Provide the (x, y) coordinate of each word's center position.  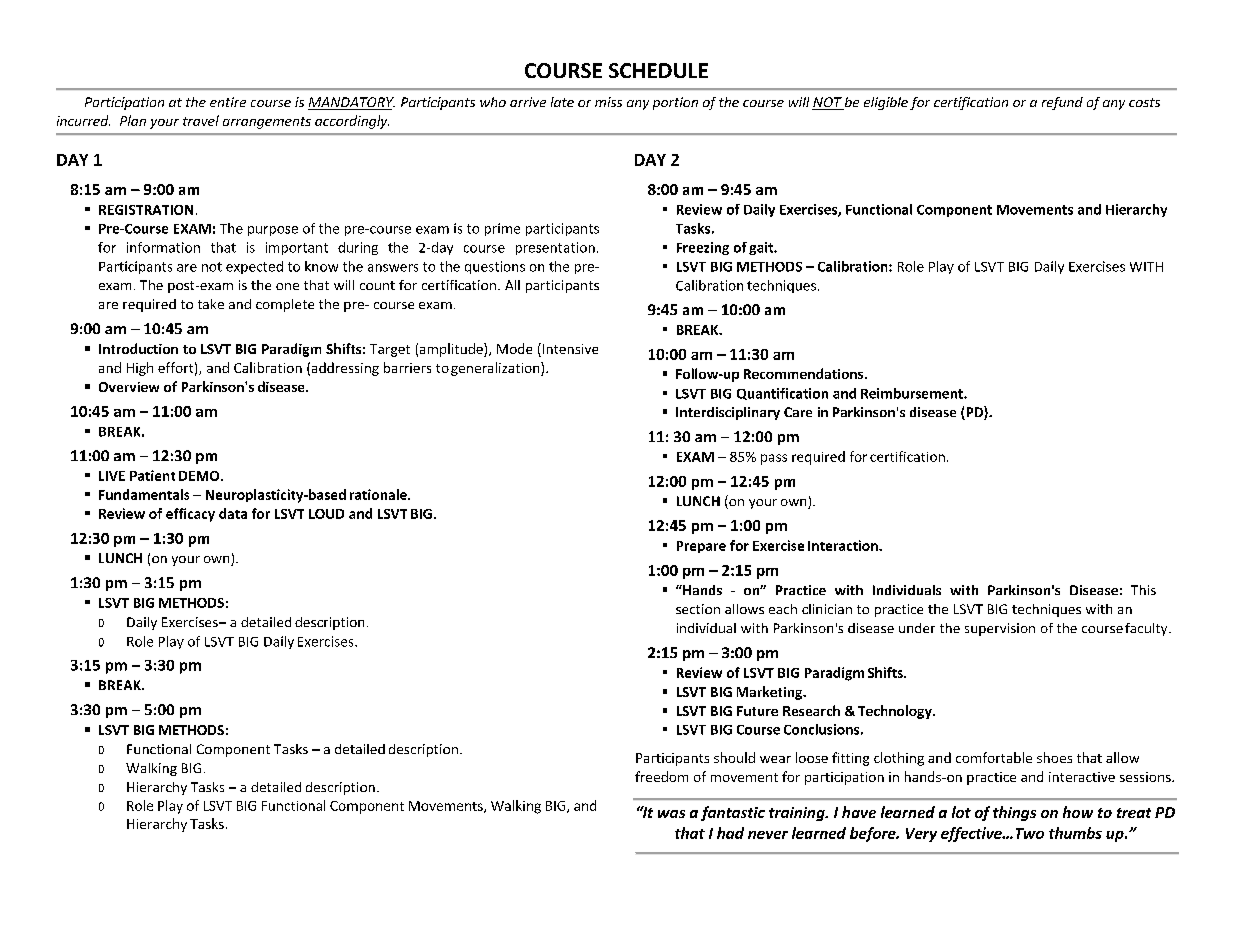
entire (228, 102)
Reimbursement (913, 393)
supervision (1000, 629)
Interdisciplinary (728, 413)
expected (254, 267)
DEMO (200, 476)
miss (608, 102)
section (698, 609)
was (671, 814)
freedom (661, 776)
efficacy (190, 515)
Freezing (703, 248)
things (1014, 813)
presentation (555, 248)
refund (1062, 103)
